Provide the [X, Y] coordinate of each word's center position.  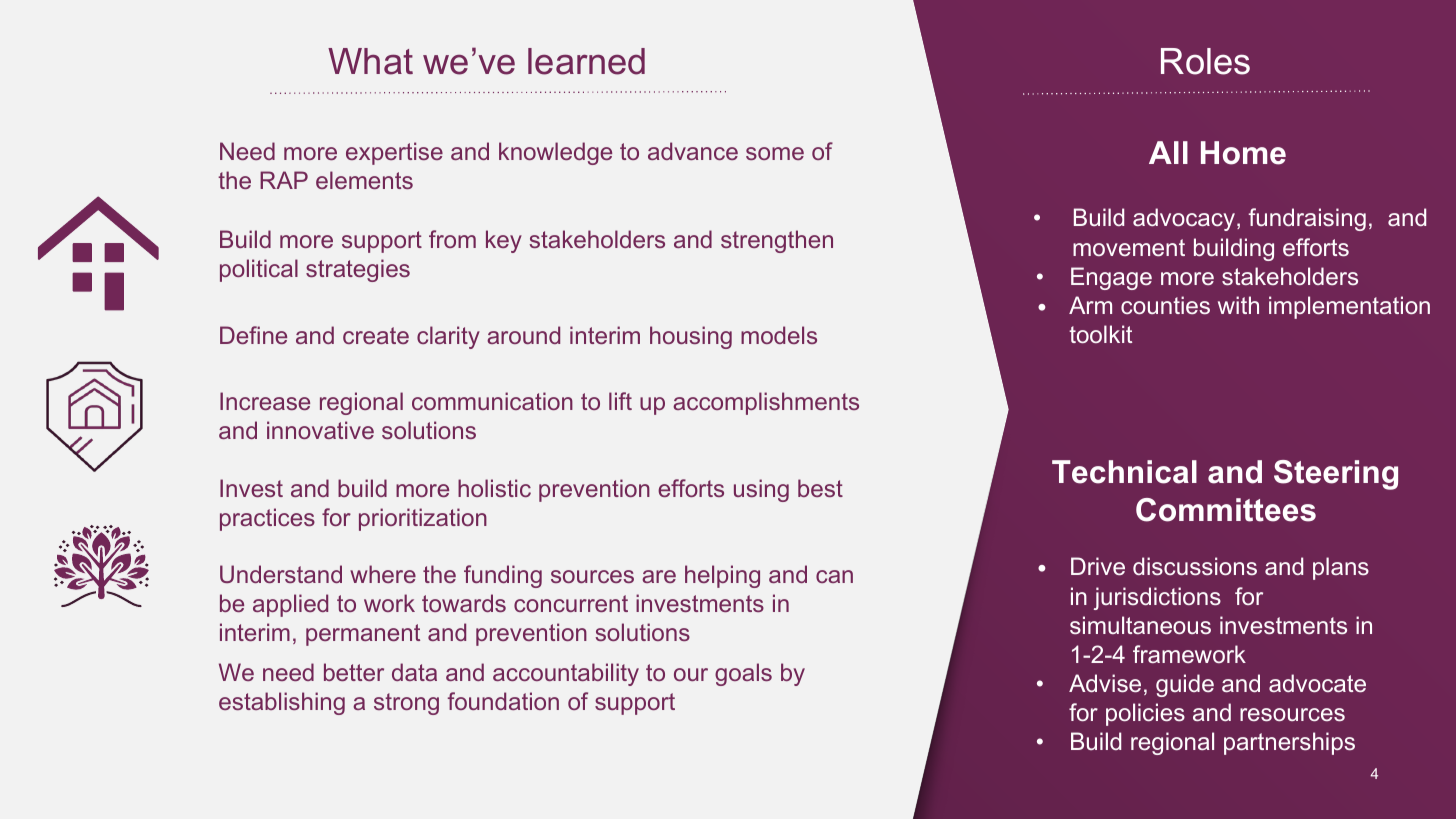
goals [743, 674]
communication [492, 401]
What [370, 61]
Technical [1124, 472]
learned [586, 61]
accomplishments [766, 403]
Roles [1205, 61]
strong [406, 704]
